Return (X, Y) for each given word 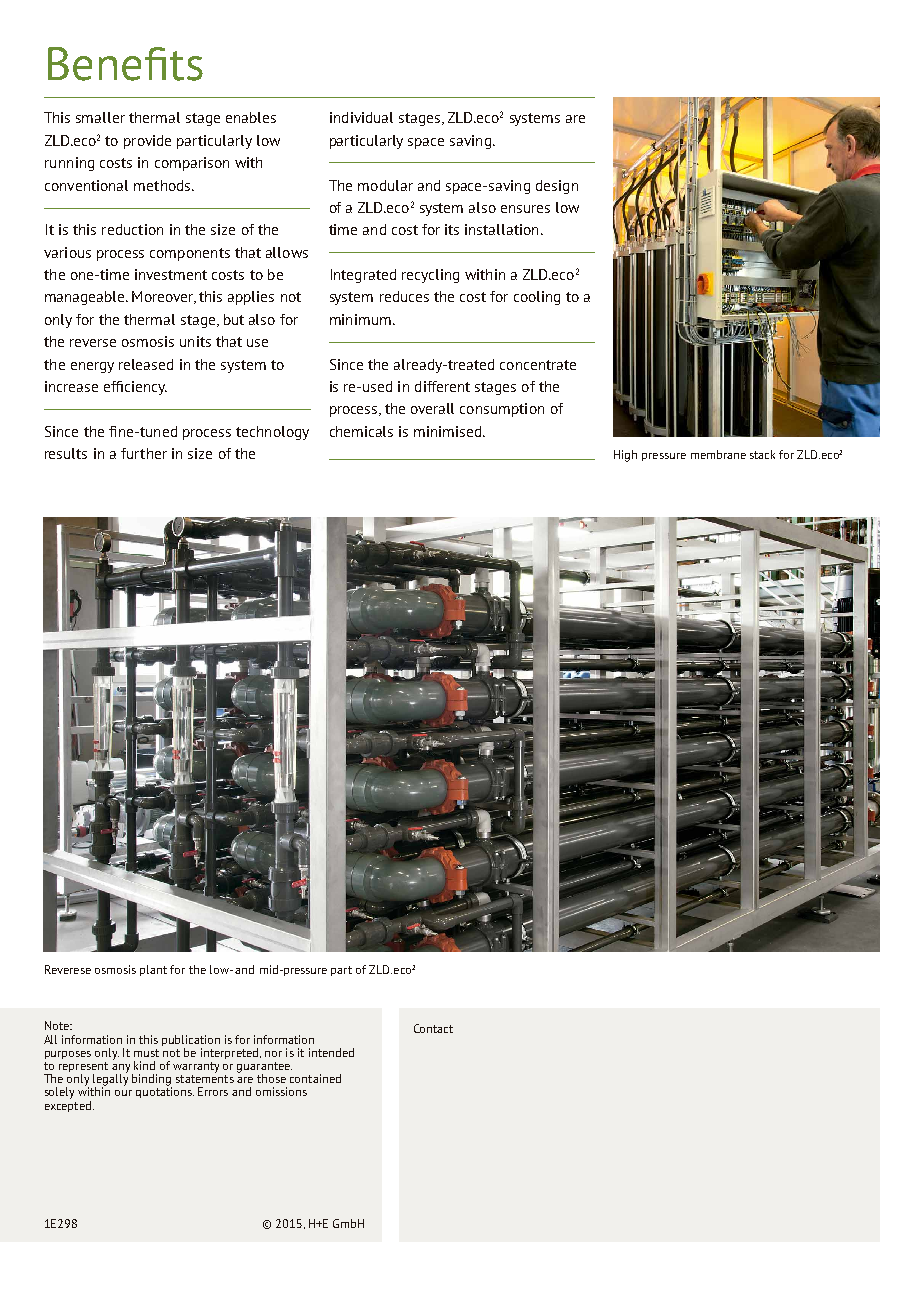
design (557, 187)
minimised (449, 431)
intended (331, 1052)
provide (147, 142)
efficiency (135, 388)
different (442, 386)
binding (152, 1081)
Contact (433, 1028)
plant (153, 970)
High (625, 456)
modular (385, 185)
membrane (718, 454)
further (144, 453)
